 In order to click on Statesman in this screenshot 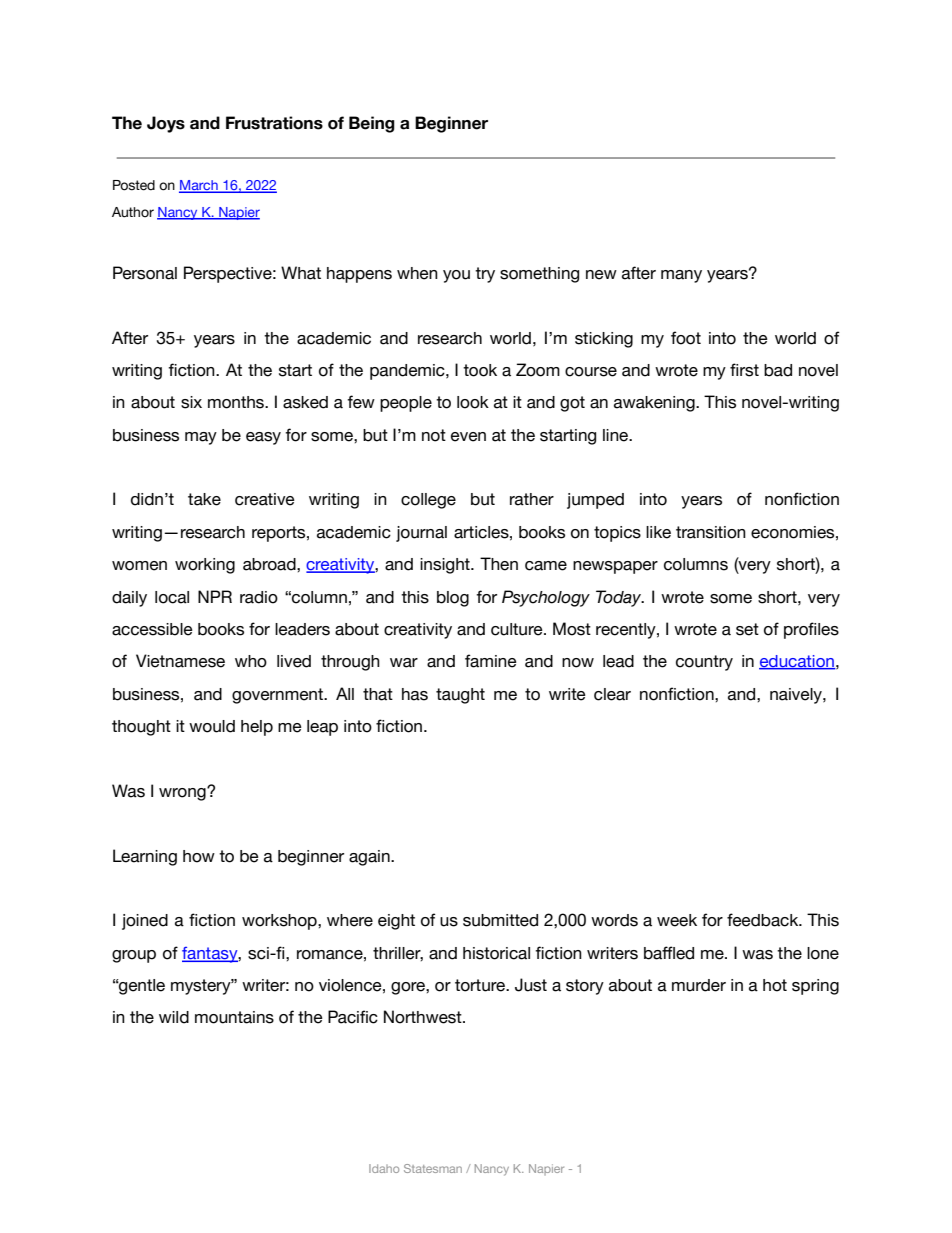, I will do `click(433, 1168)`.
